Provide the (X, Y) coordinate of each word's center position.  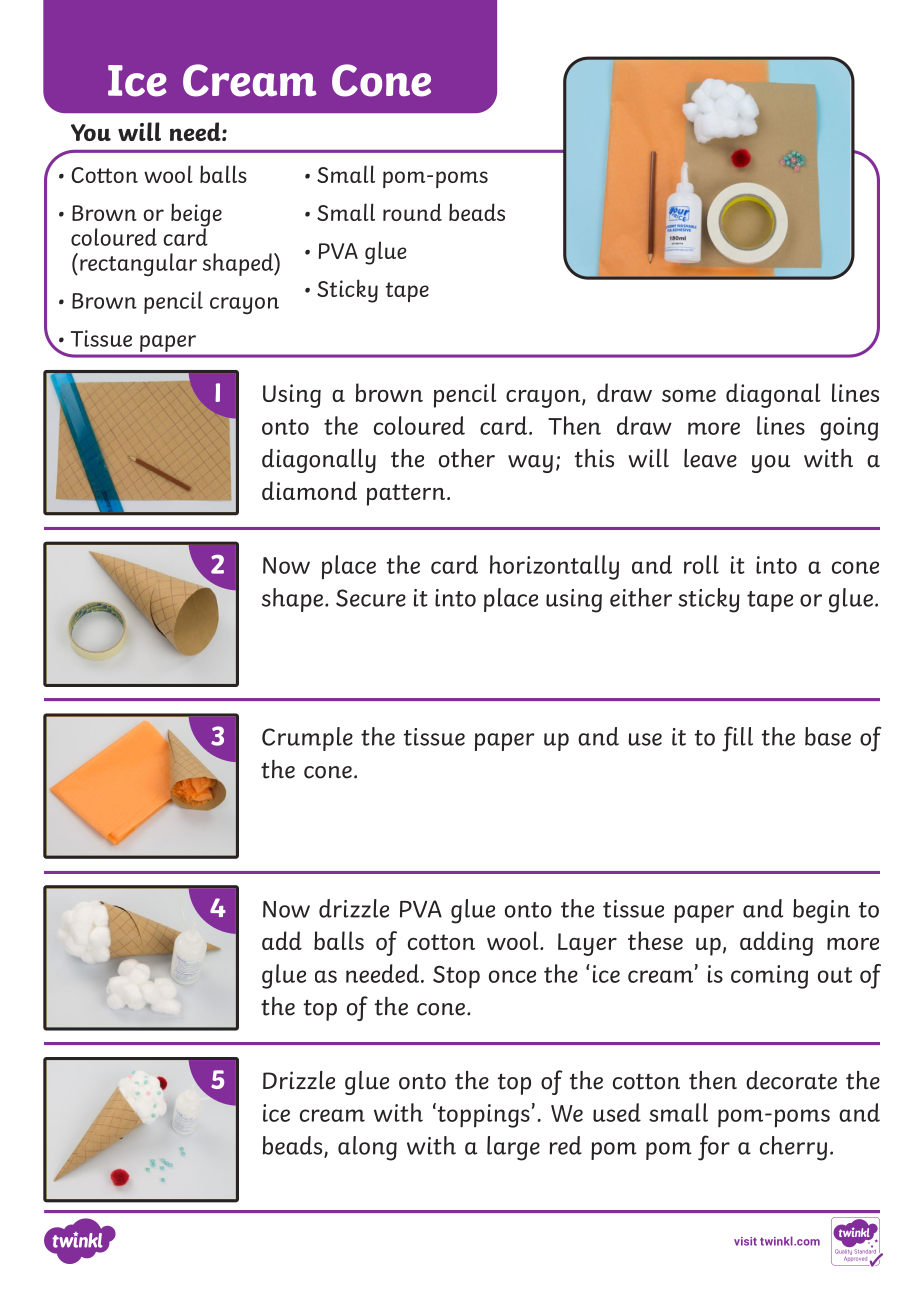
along (367, 1148)
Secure (371, 598)
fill (737, 739)
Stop (456, 977)
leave (710, 458)
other (467, 458)
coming (769, 977)
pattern (406, 495)
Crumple (307, 739)
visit (745, 1241)
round (412, 212)
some (689, 396)
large (513, 1148)
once (512, 976)
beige (196, 216)
